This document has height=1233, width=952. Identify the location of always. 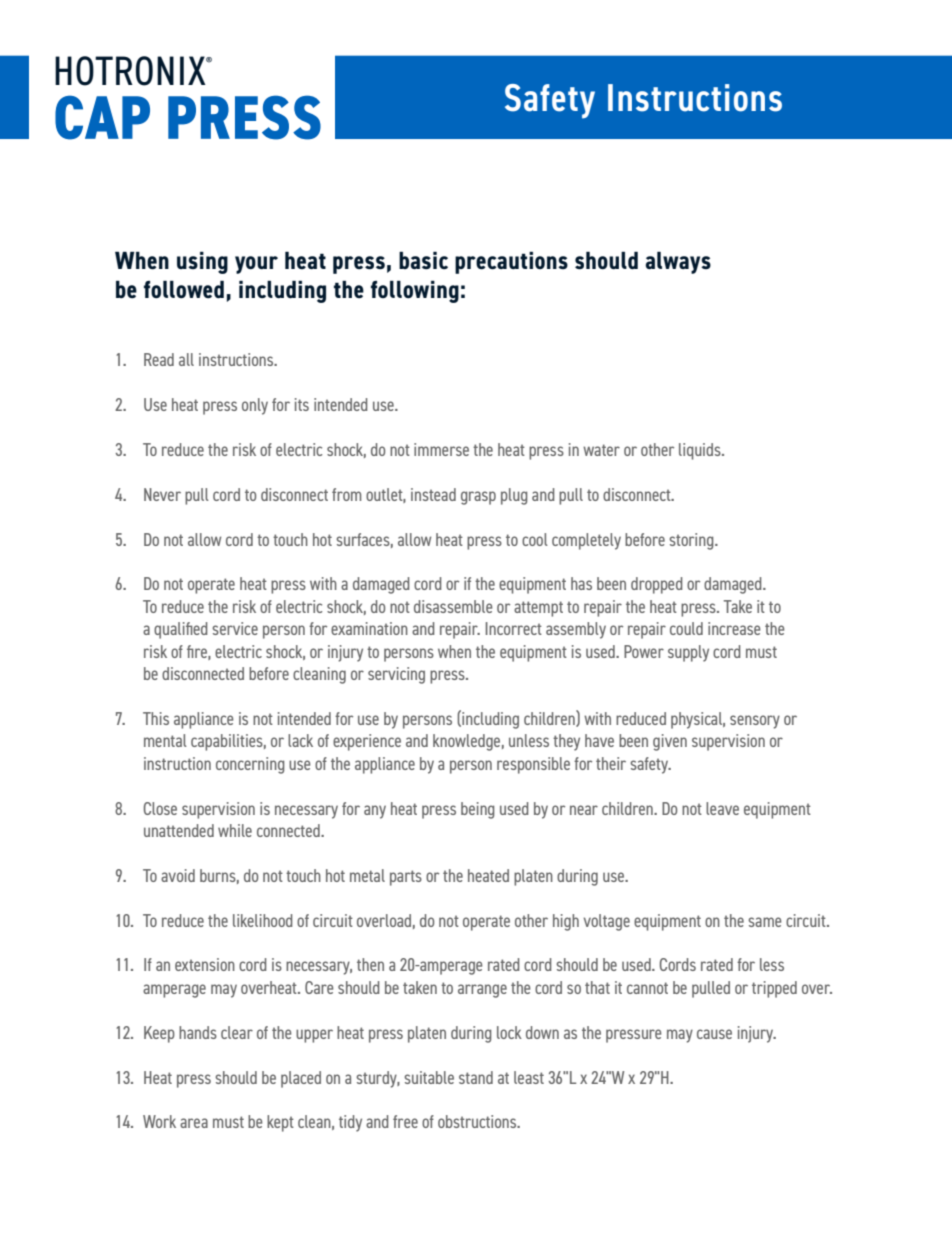
(678, 262).
